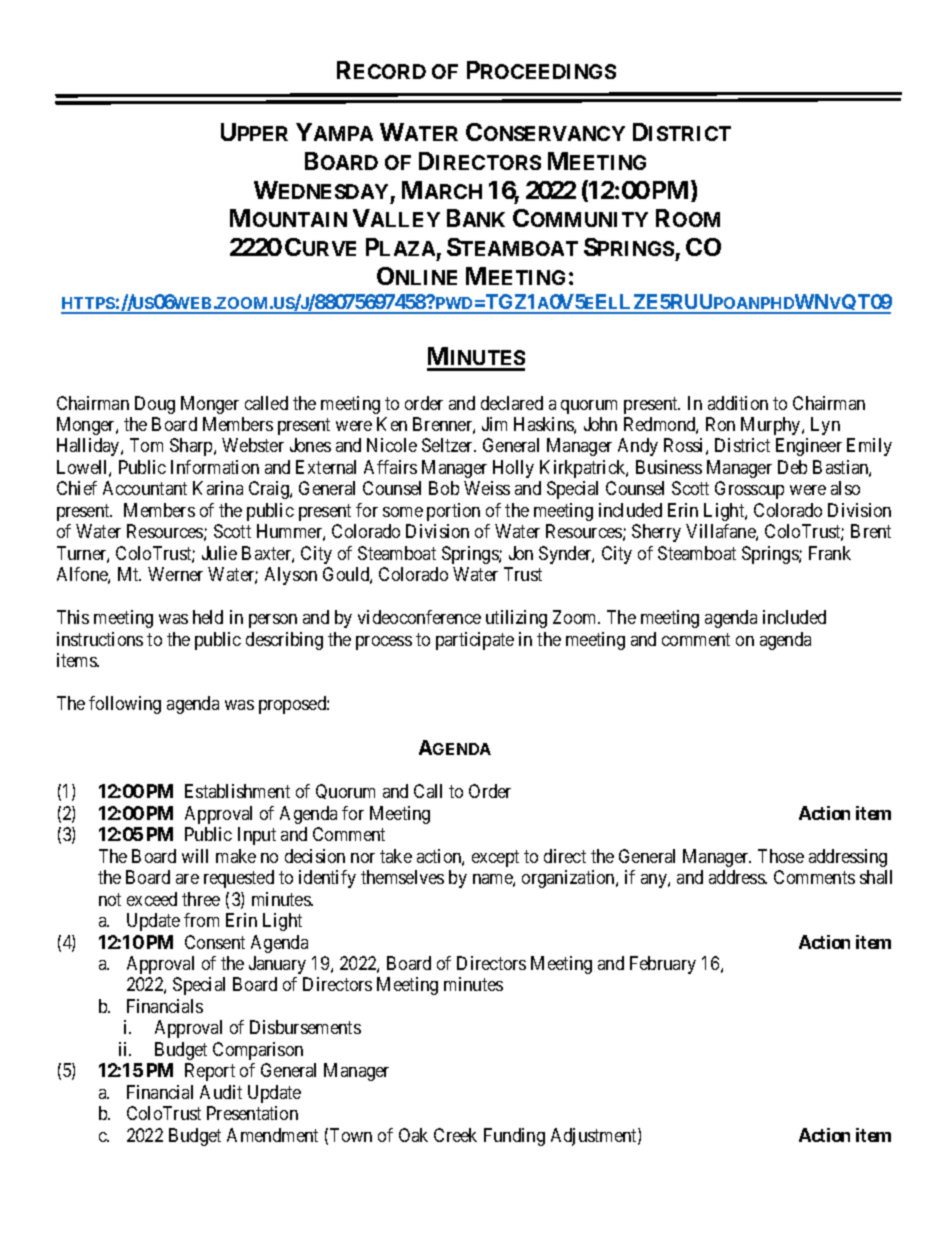 The width and height of the image is (952, 1233). I want to click on exceed, so click(152, 899).
